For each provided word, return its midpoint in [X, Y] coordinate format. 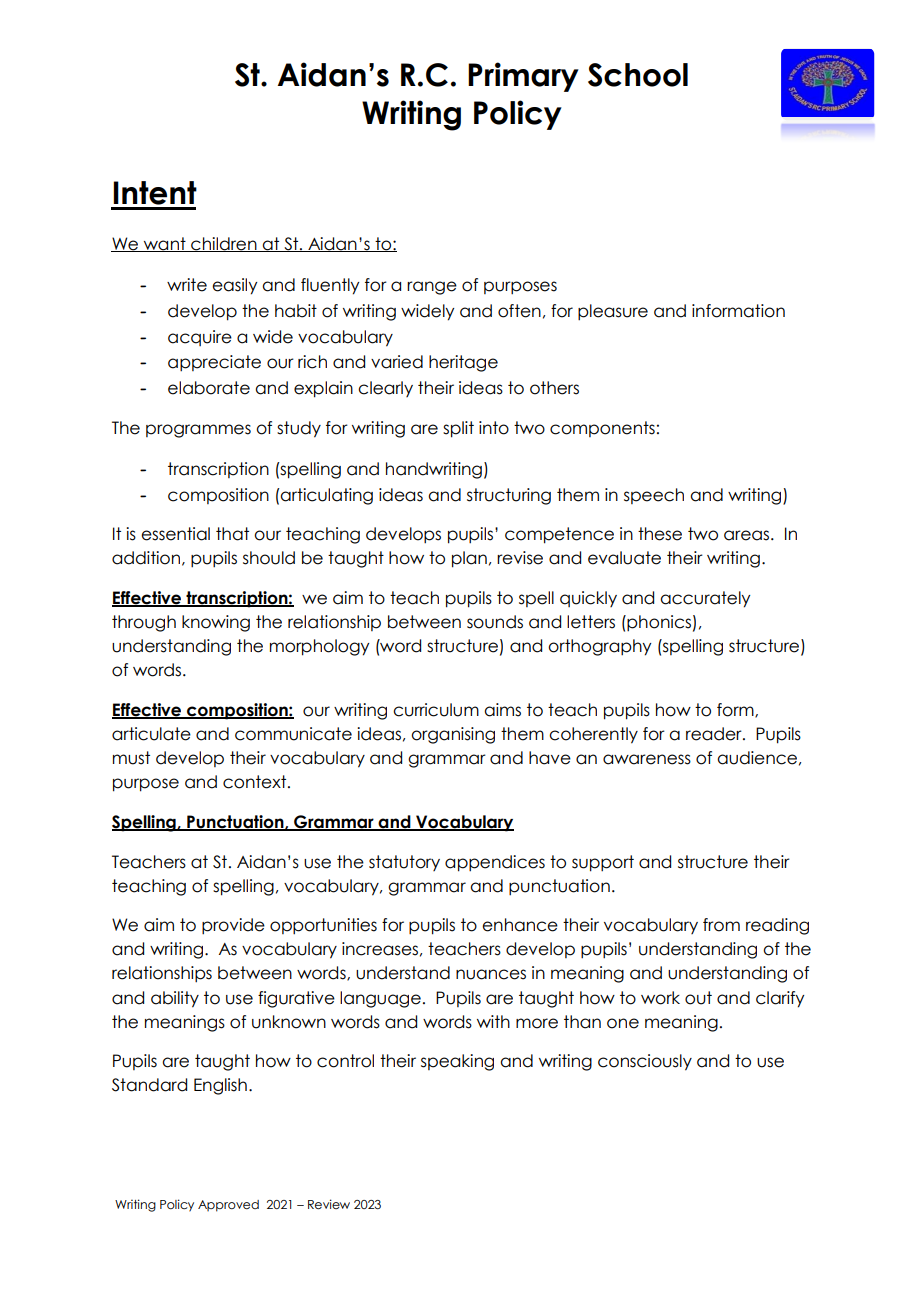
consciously [645, 1062]
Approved [228, 1206]
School [638, 75]
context [256, 782]
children [224, 244]
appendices [495, 863]
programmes [198, 431]
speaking [457, 1062]
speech [654, 496]
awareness [647, 759]
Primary [523, 77]
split [458, 429]
